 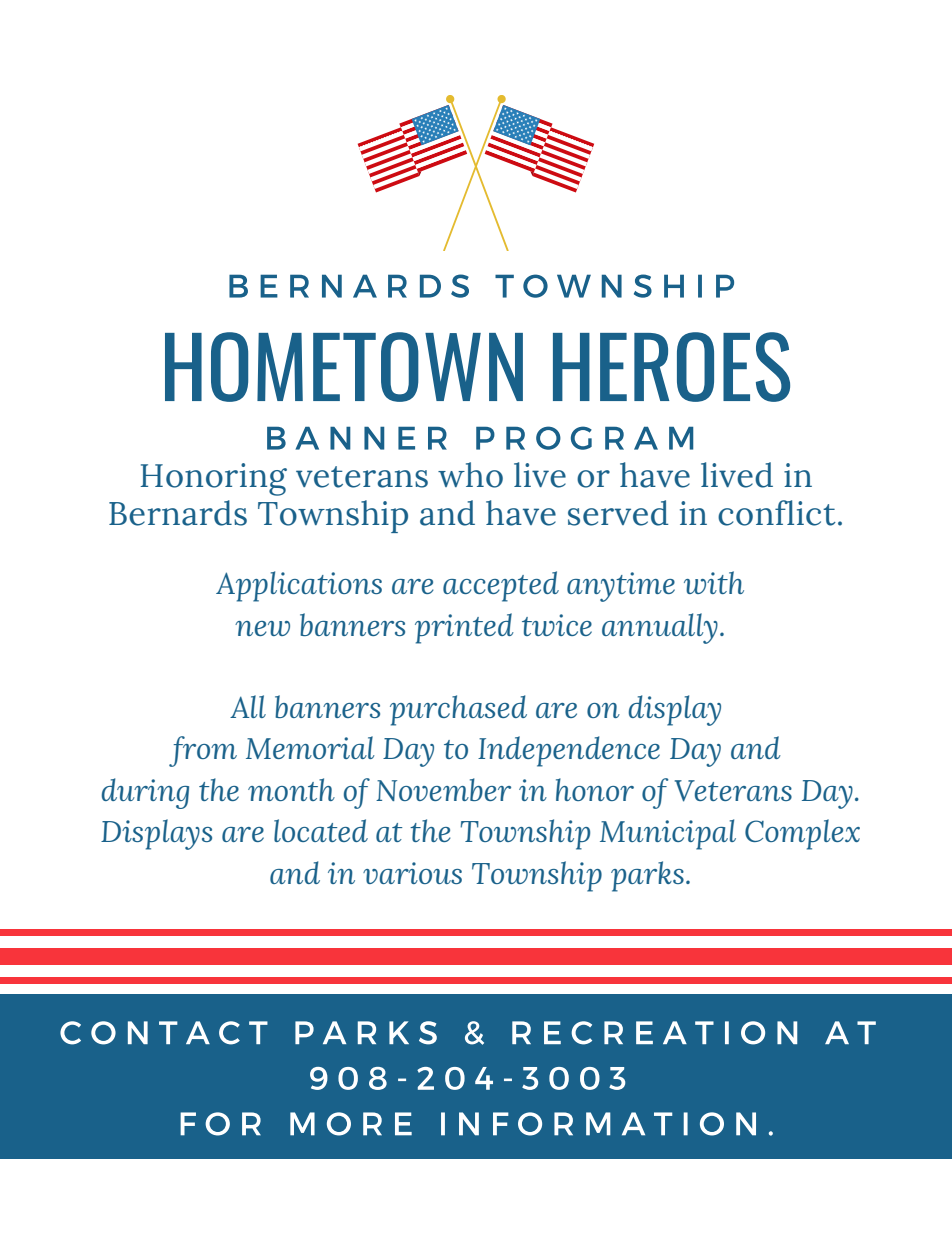 I want to click on HOMETOWN, so click(x=344, y=367).
